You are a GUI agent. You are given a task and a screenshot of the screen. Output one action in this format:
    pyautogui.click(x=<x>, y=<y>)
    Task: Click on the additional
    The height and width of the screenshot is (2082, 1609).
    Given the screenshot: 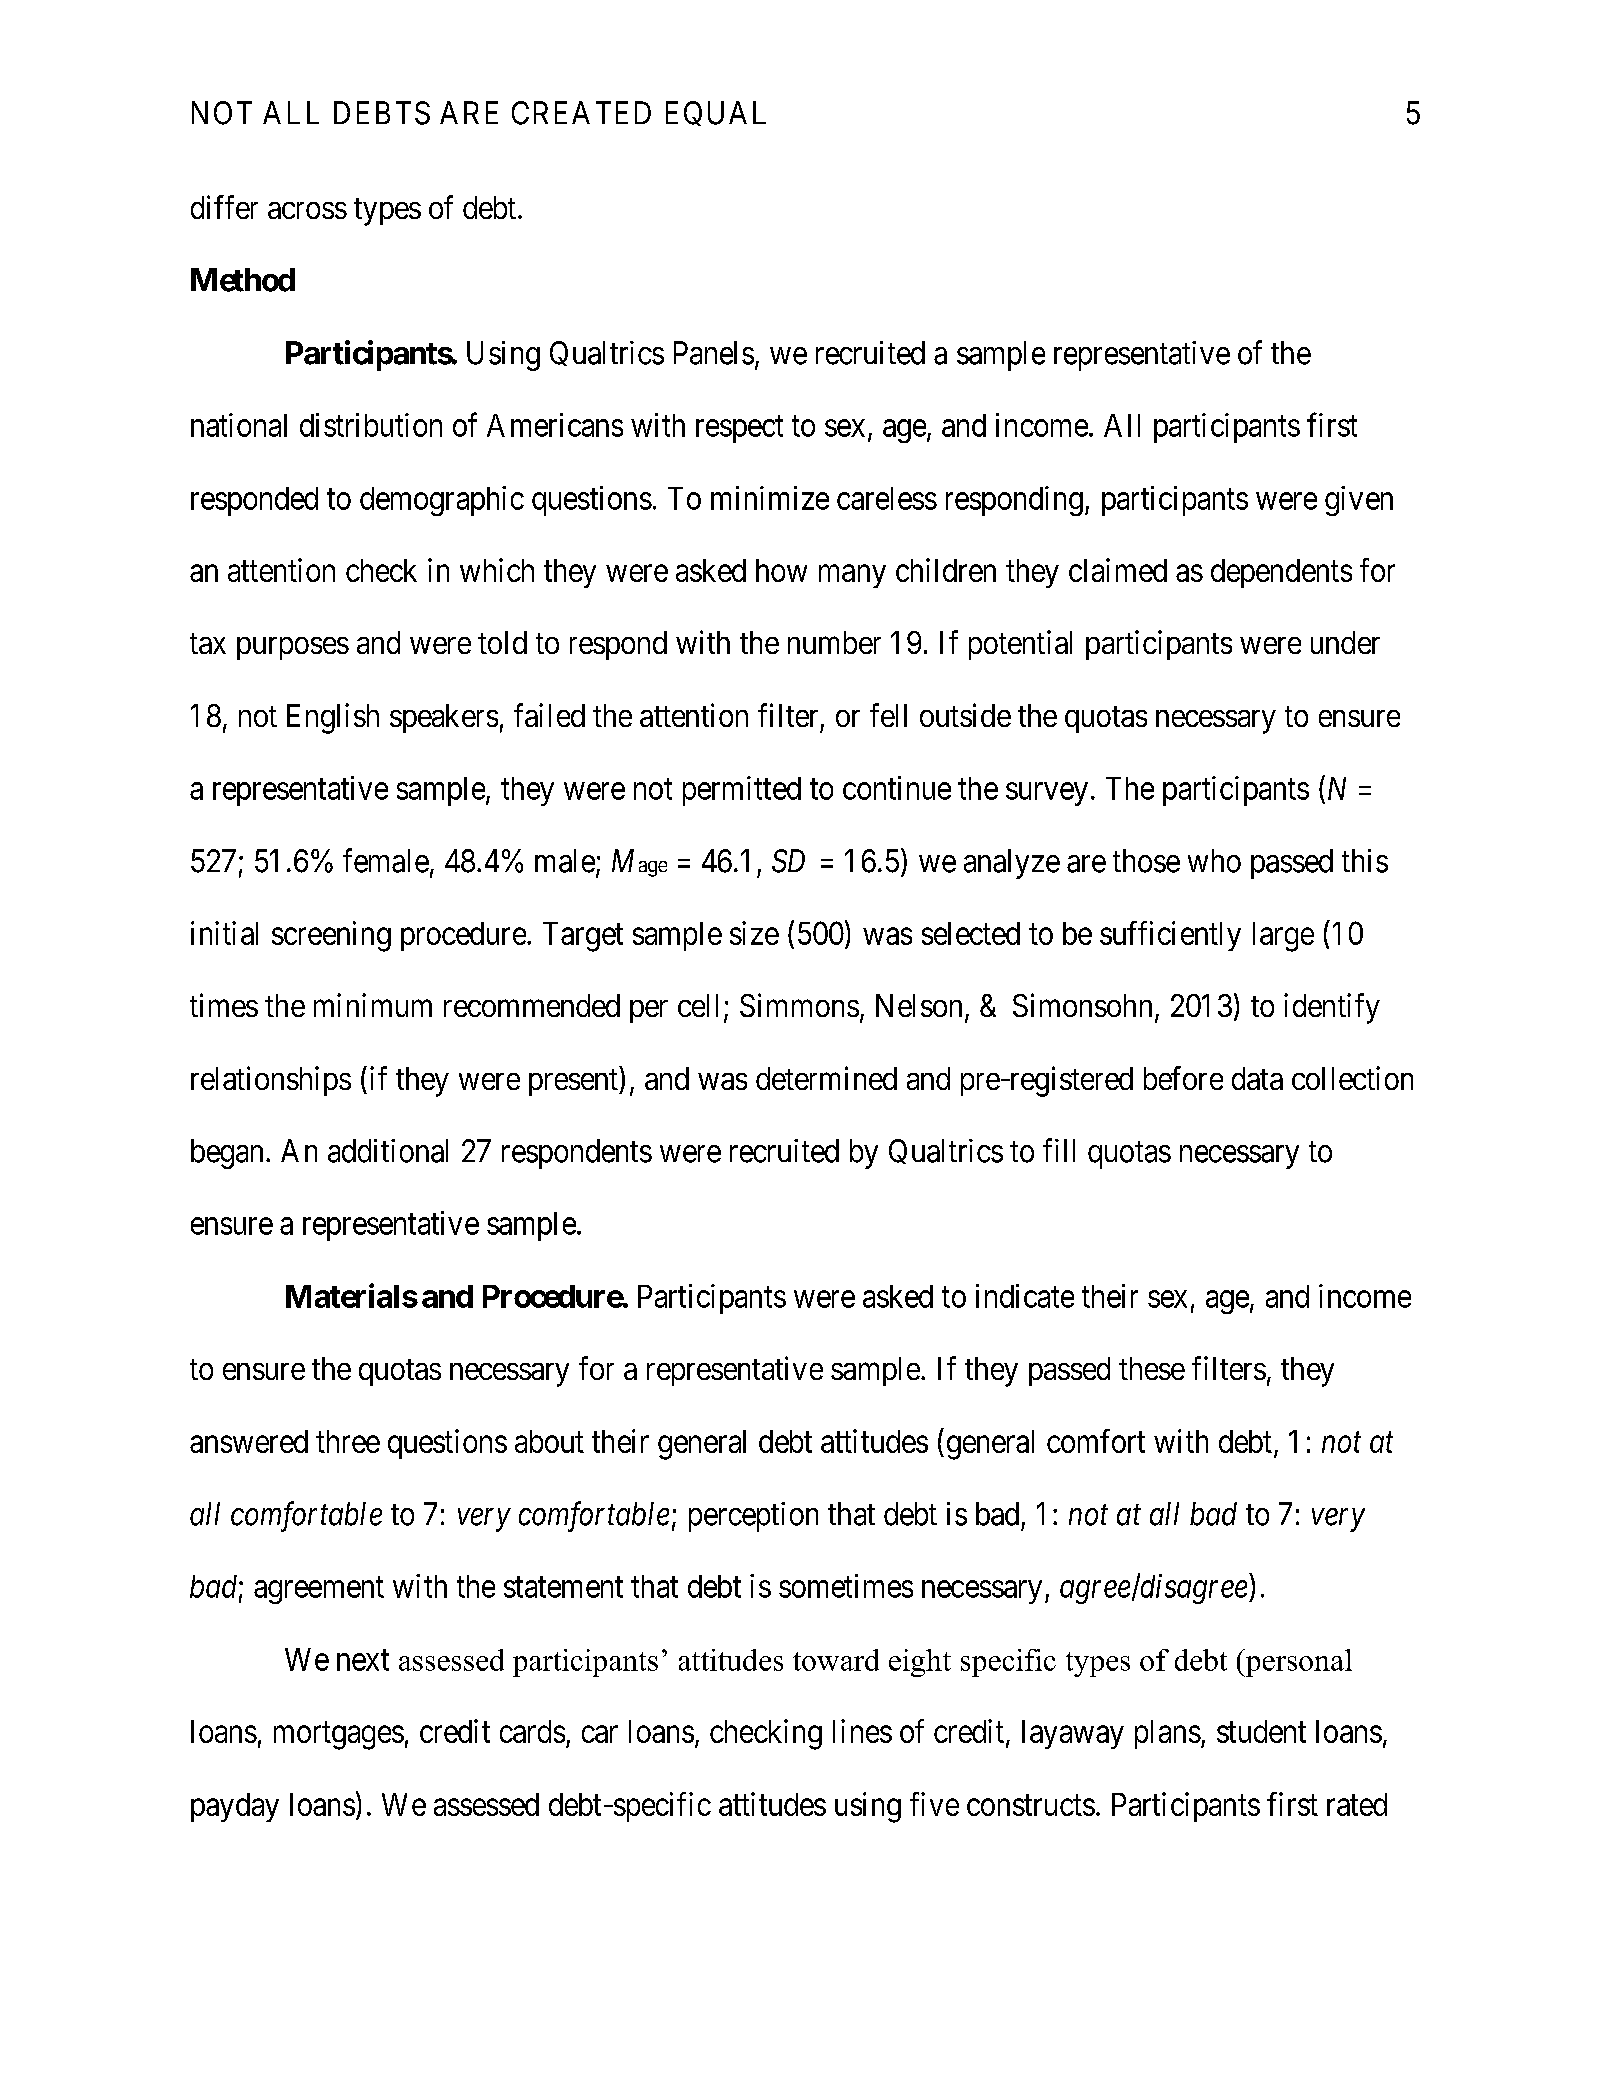 What is the action you would take?
    pyautogui.click(x=388, y=1151)
